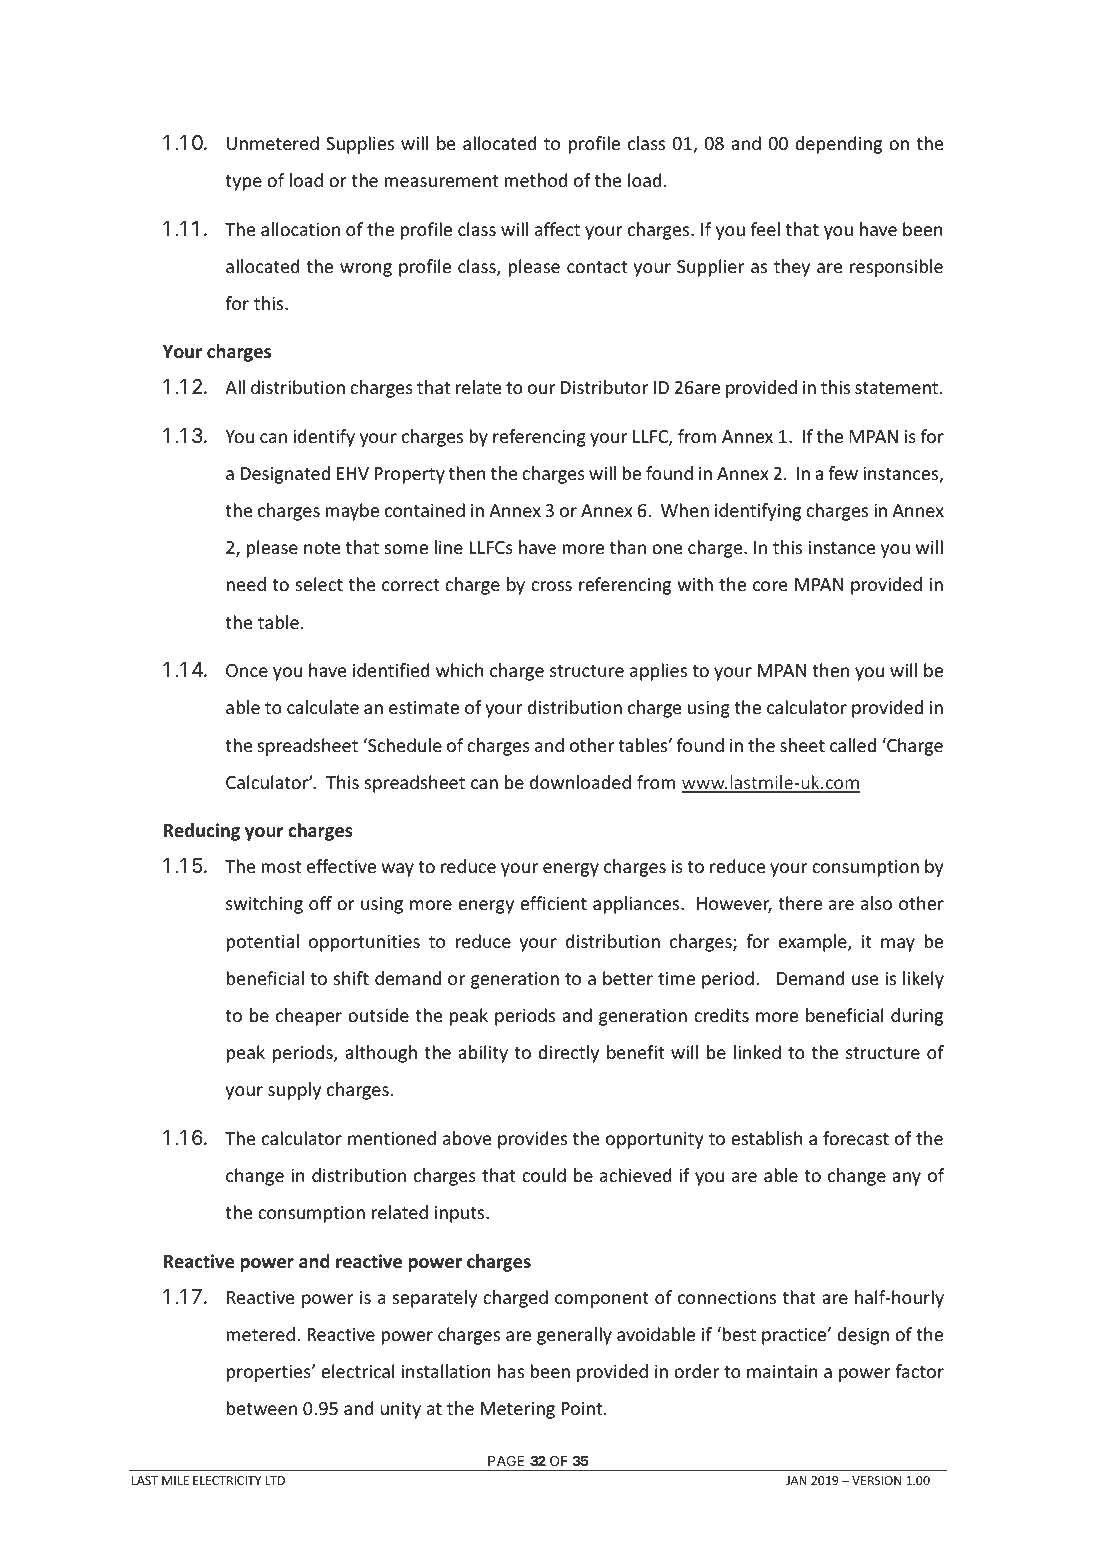 The image size is (1101, 1556). I want to click on depending, so click(838, 145).
